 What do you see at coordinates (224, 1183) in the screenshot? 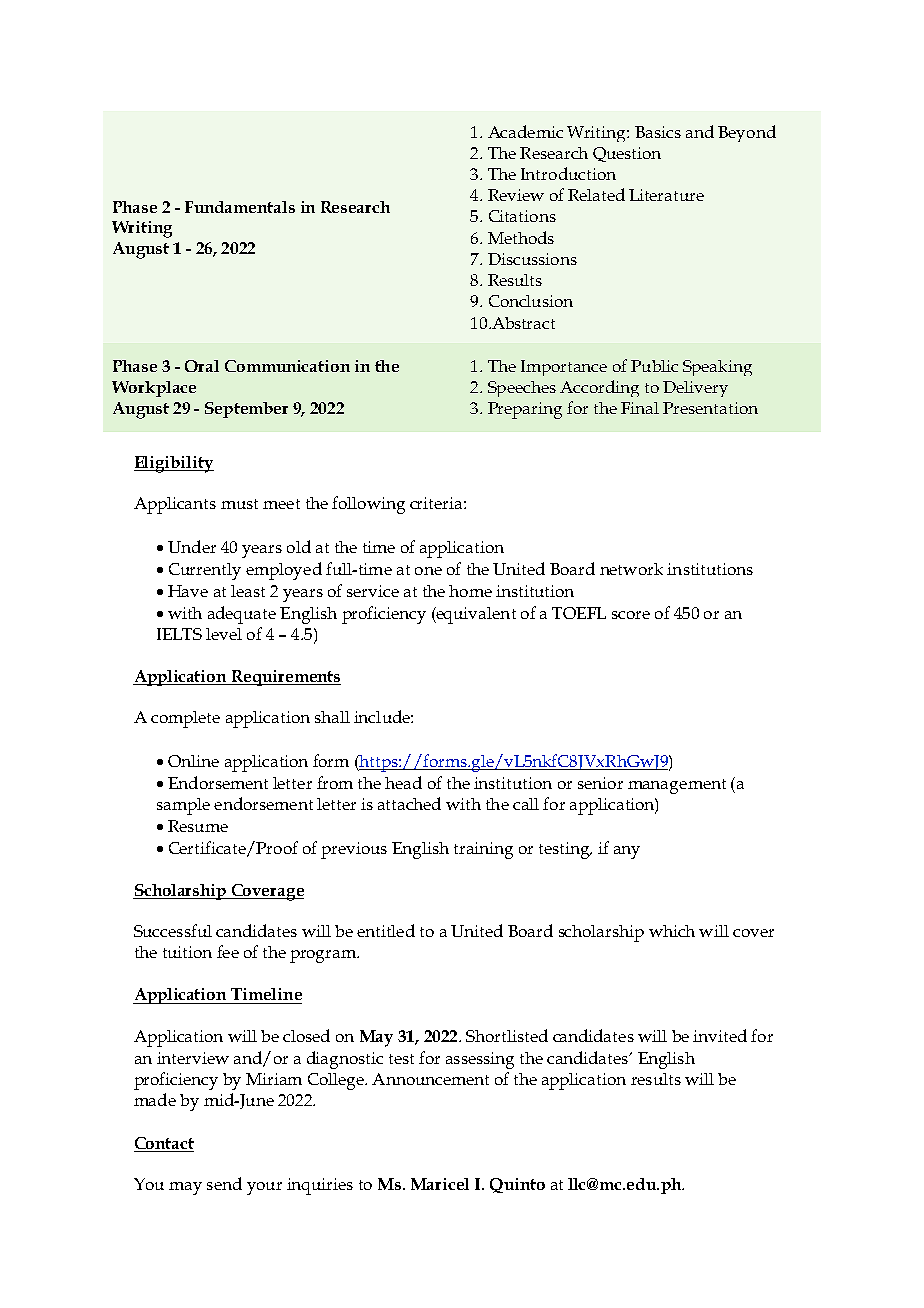
I see `send` at bounding box center [224, 1183].
